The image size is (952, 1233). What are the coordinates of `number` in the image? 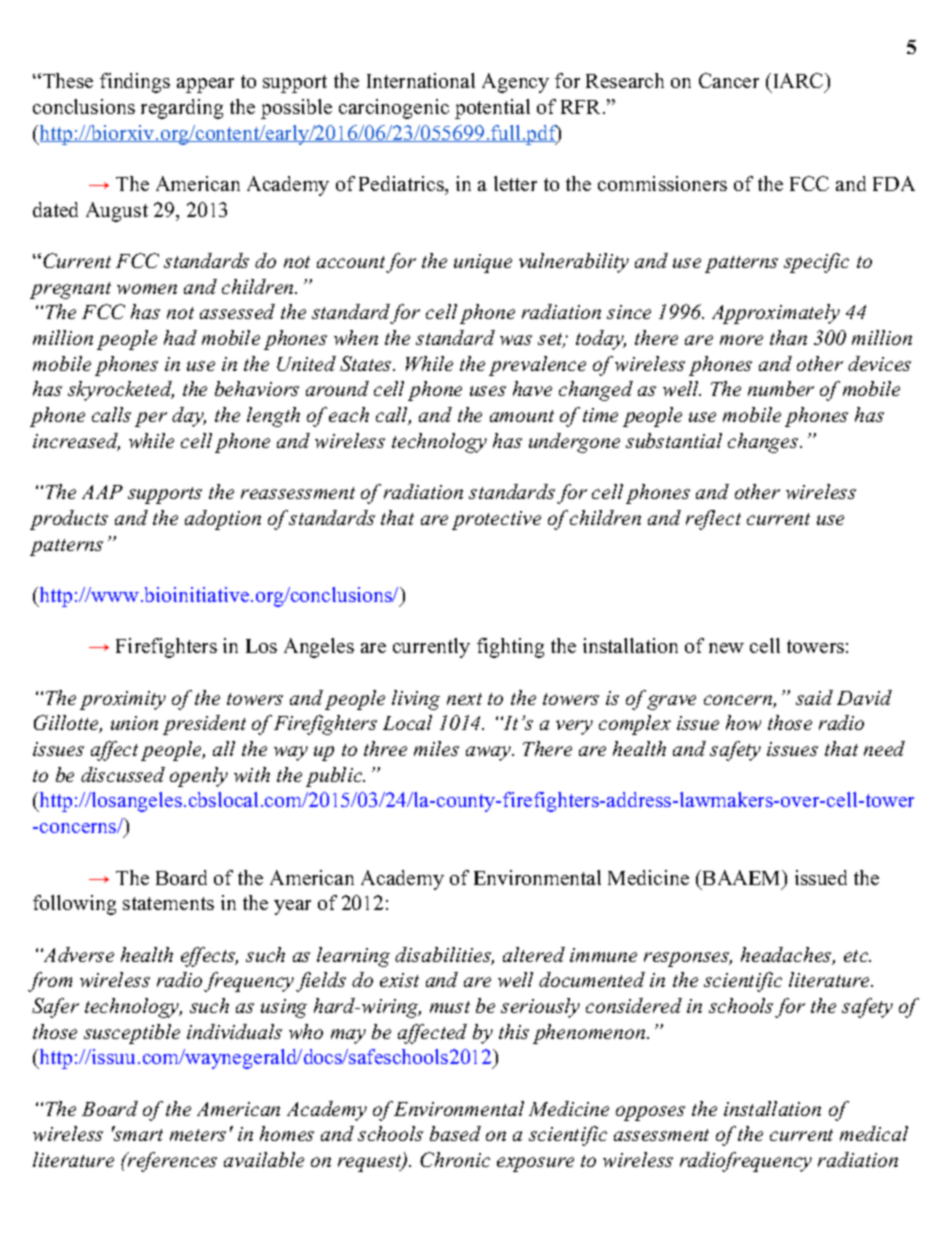 It's located at (781, 388).
